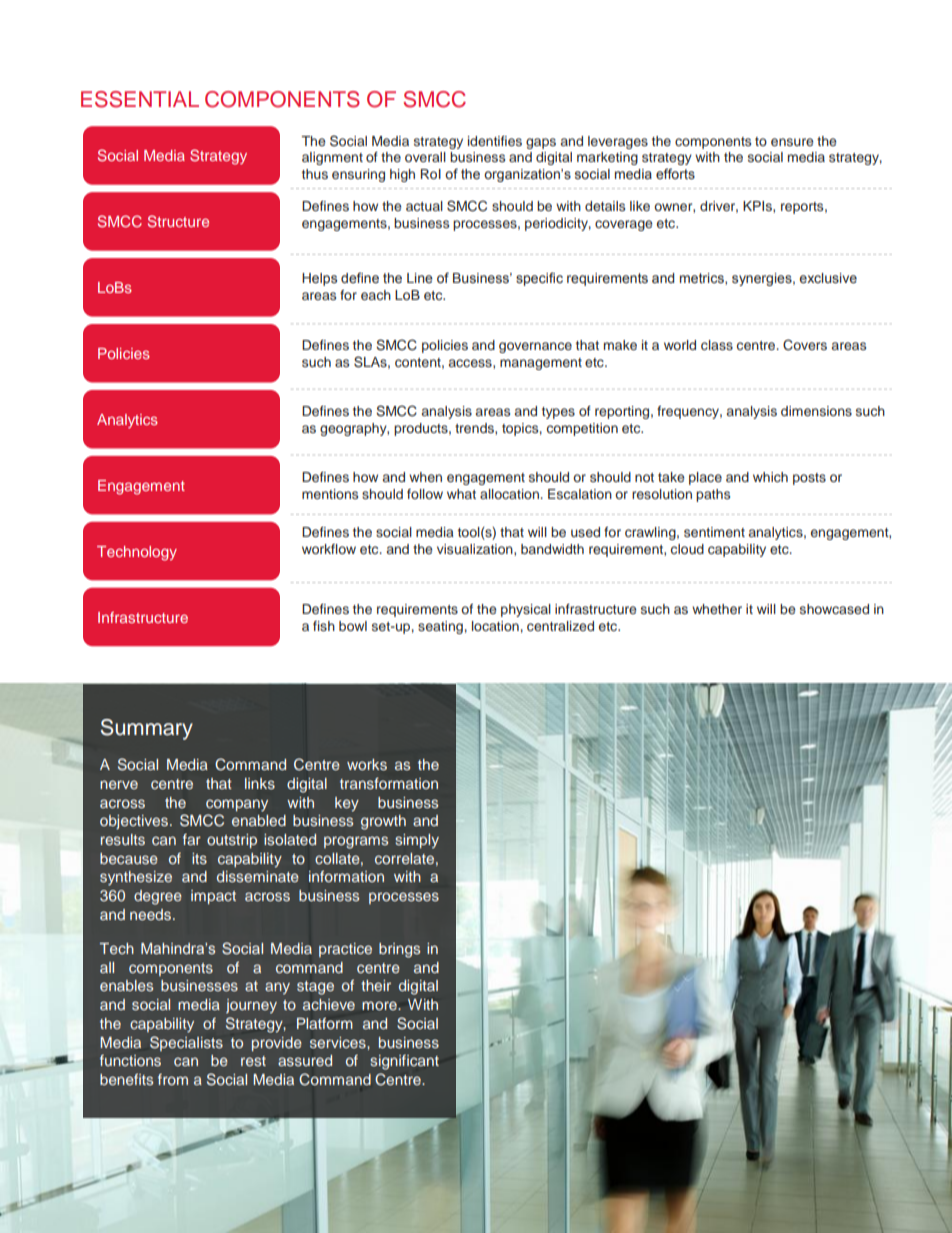 Image resolution: width=952 pixels, height=1233 pixels. What do you see at coordinates (389, 783) in the document?
I see `transformation` at bounding box center [389, 783].
